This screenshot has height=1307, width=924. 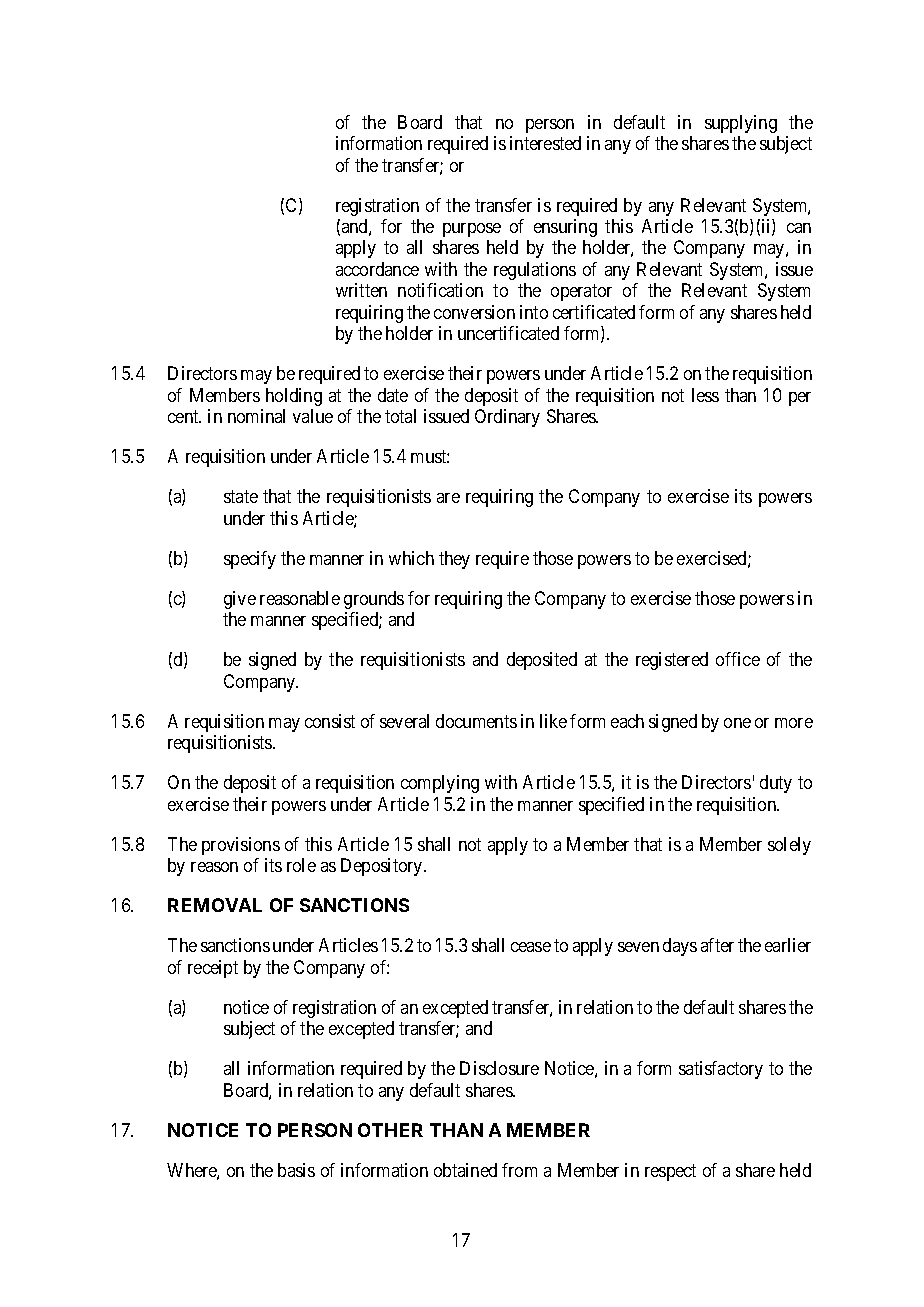 I want to click on accordance, so click(x=377, y=269).
